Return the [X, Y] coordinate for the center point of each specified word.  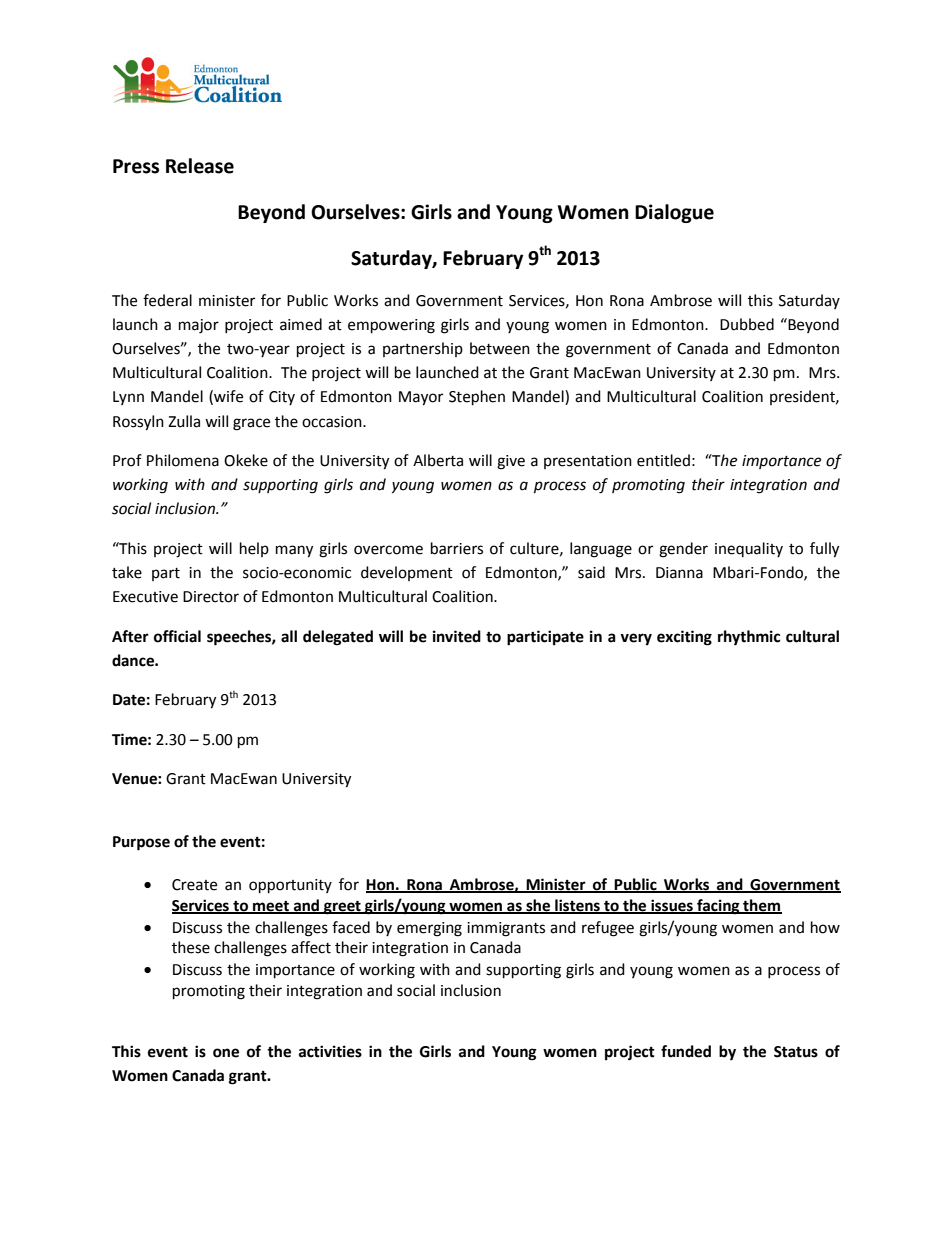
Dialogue [674, 213]
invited [457, 636]
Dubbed [747, 324]
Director [211, 597]
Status [796, 1052]
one [226, 1053]
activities [330, 1051]
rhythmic [749, 638]
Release [200, 166]
